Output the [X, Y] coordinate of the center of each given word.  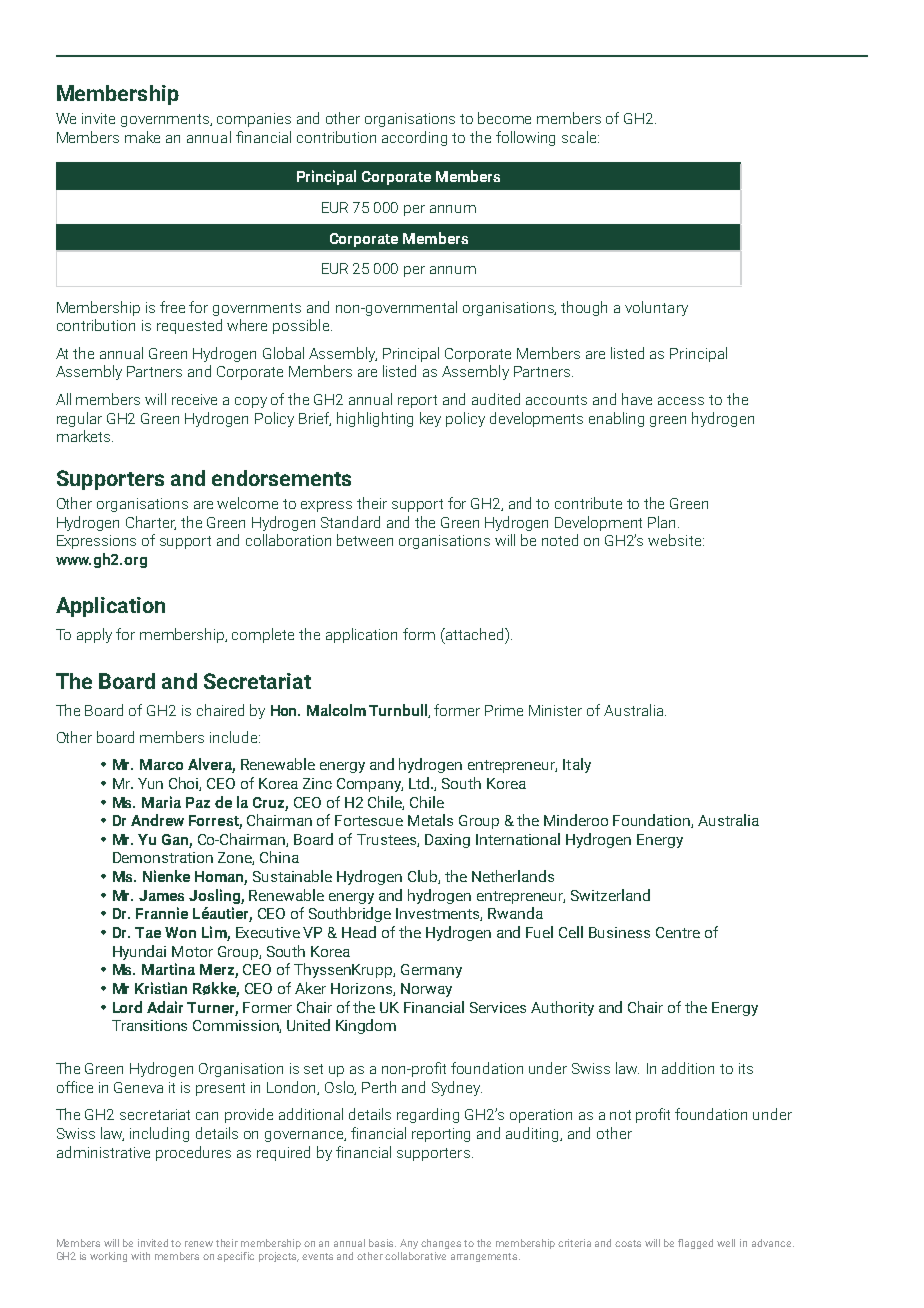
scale [580, 137]
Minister [555, 710]
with [140, 1256]
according [414, 138]
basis [382, 1243]
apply [94, 635]
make [142, 137]
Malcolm [336, 710]
